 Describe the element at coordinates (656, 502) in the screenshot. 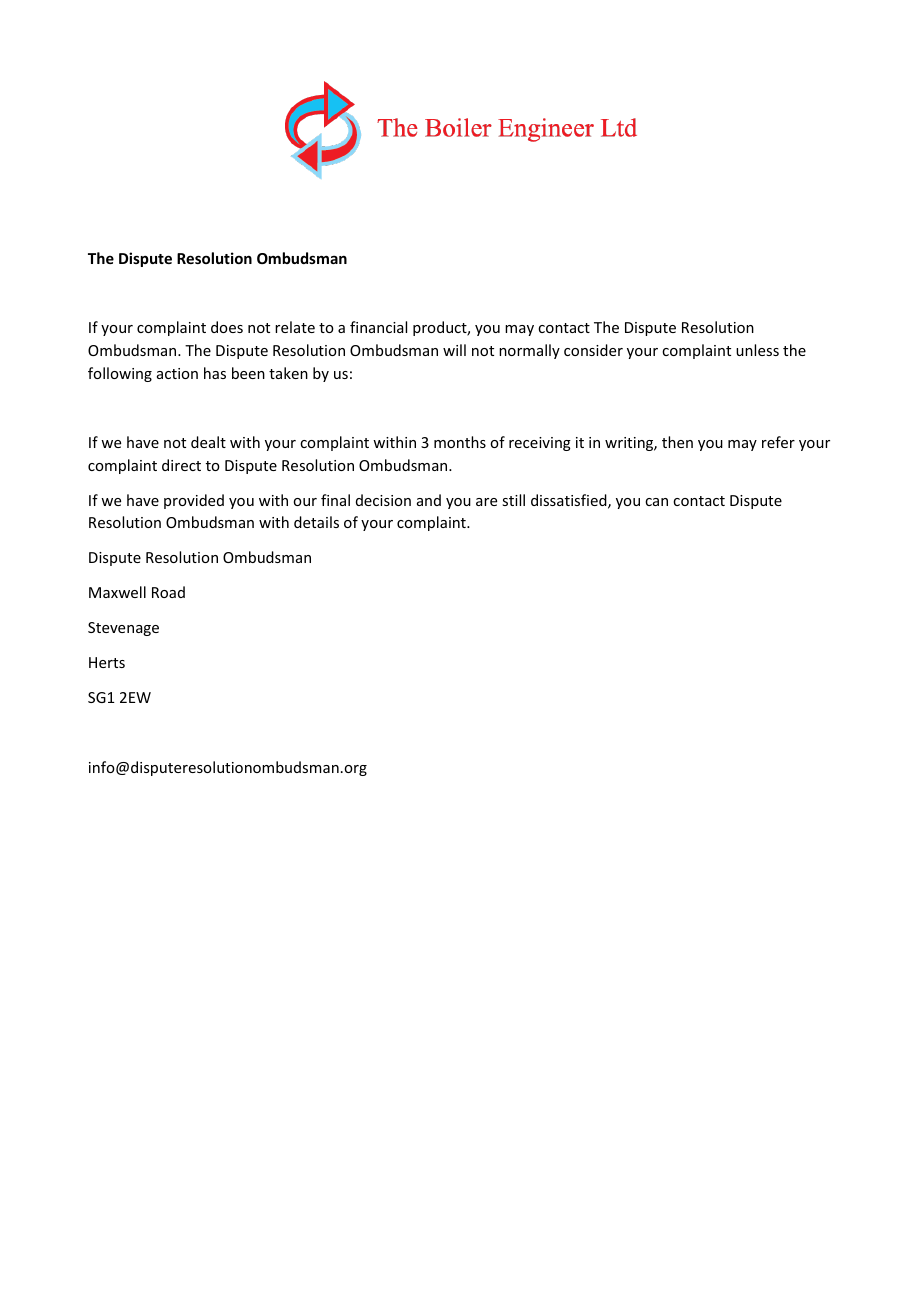

I see `can` at that location.
